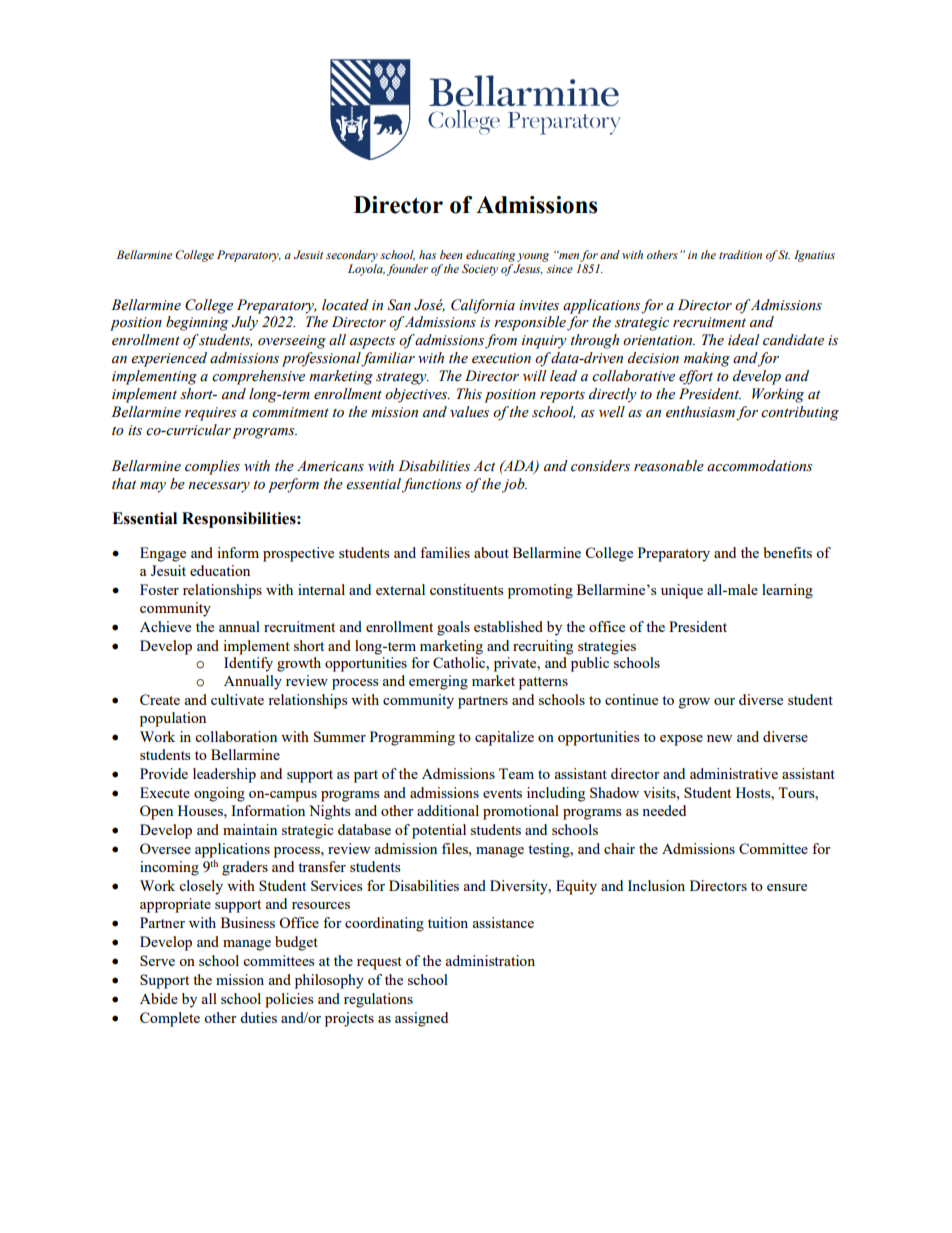  Describe the element at coordinates (236, 736) in the document. I see `collaboration` at that location.
